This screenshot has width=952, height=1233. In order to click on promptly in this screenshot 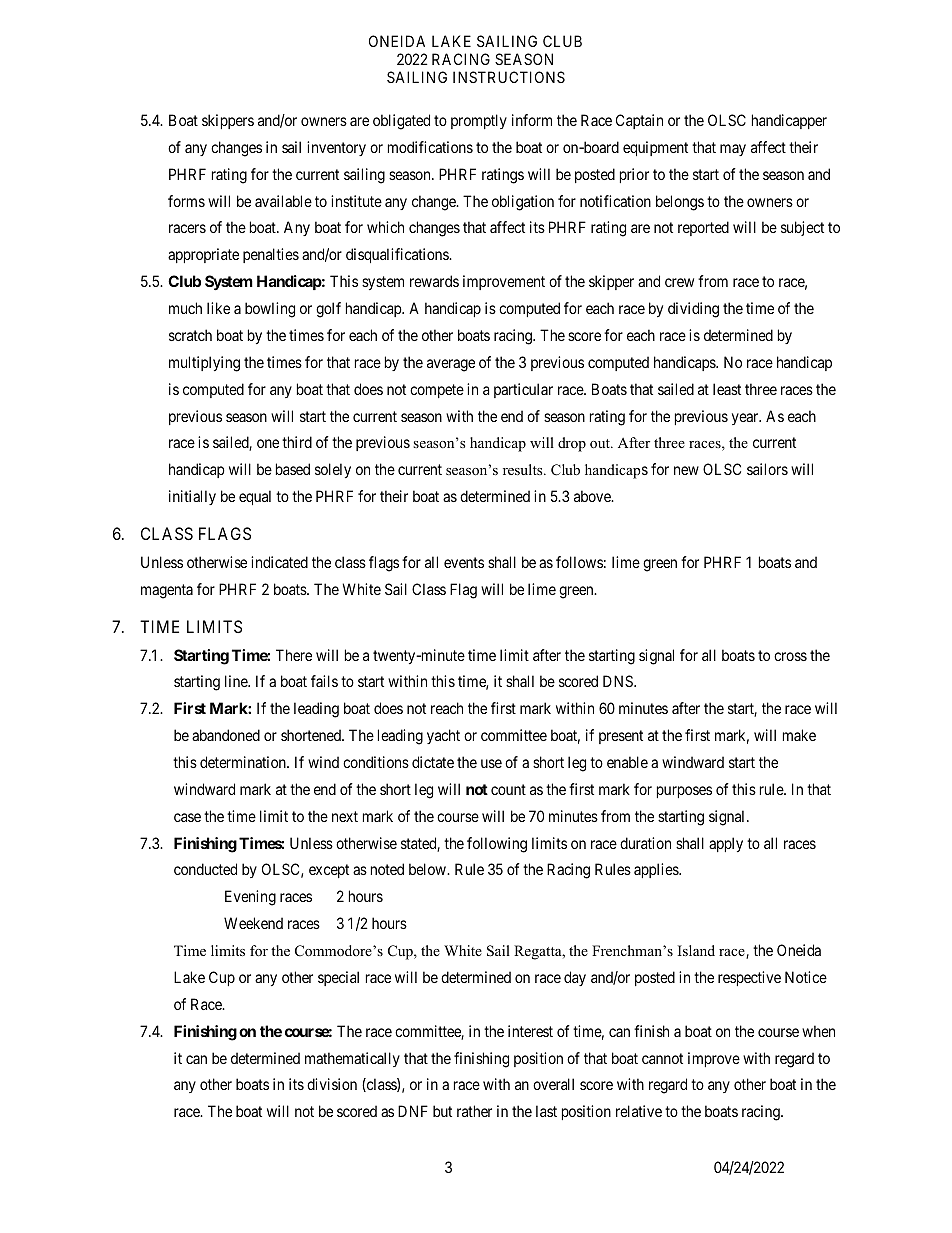, I will do `click(479, 121)`.
